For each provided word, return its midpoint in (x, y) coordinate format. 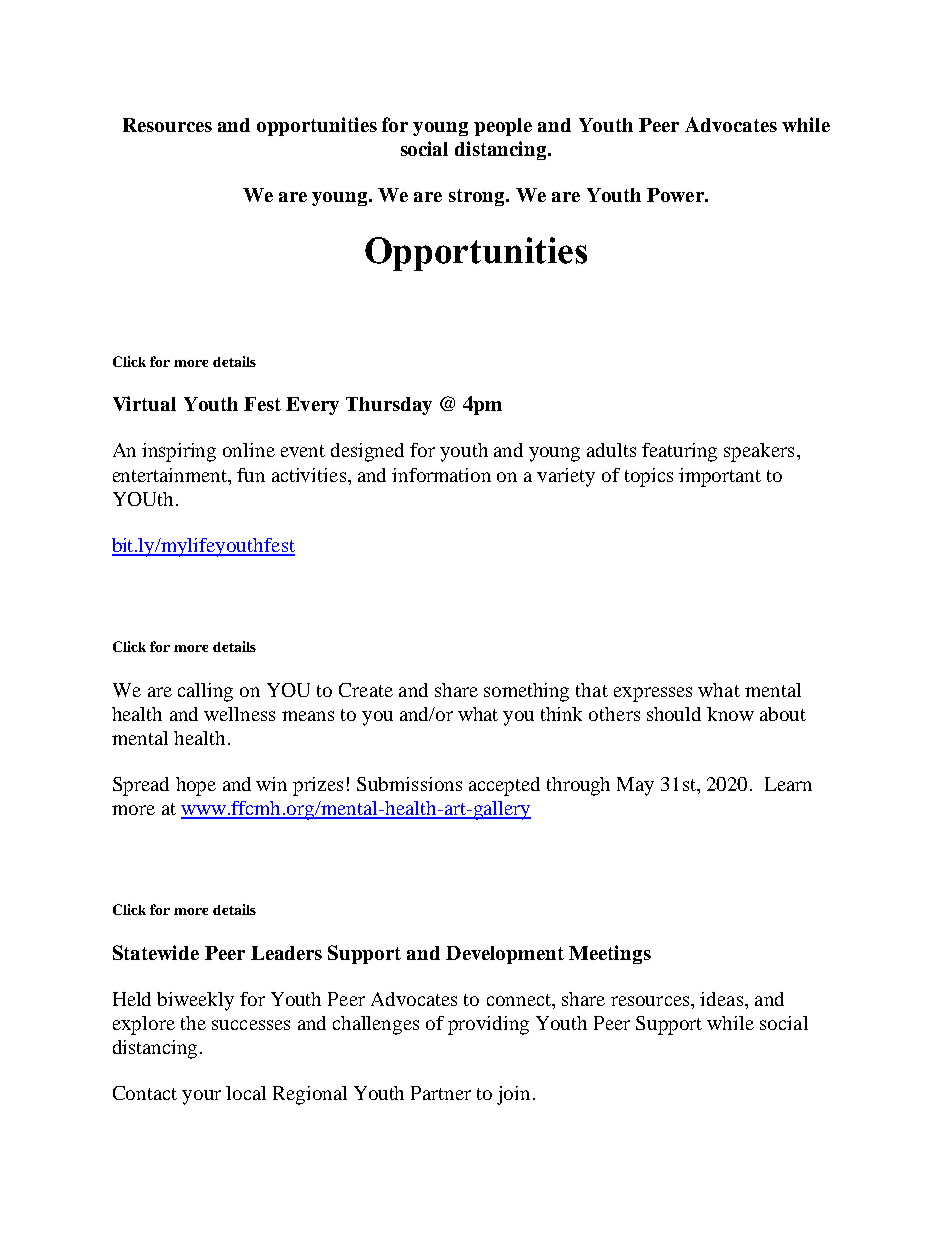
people (503, 127)
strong (478, 197)
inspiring (179, 452)
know (730, 714)
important (720, 477)
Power (676, 195)
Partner (441, 1093)
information (441, 475)
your (201, 1097)
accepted (504, 786)
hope (196, 786)
